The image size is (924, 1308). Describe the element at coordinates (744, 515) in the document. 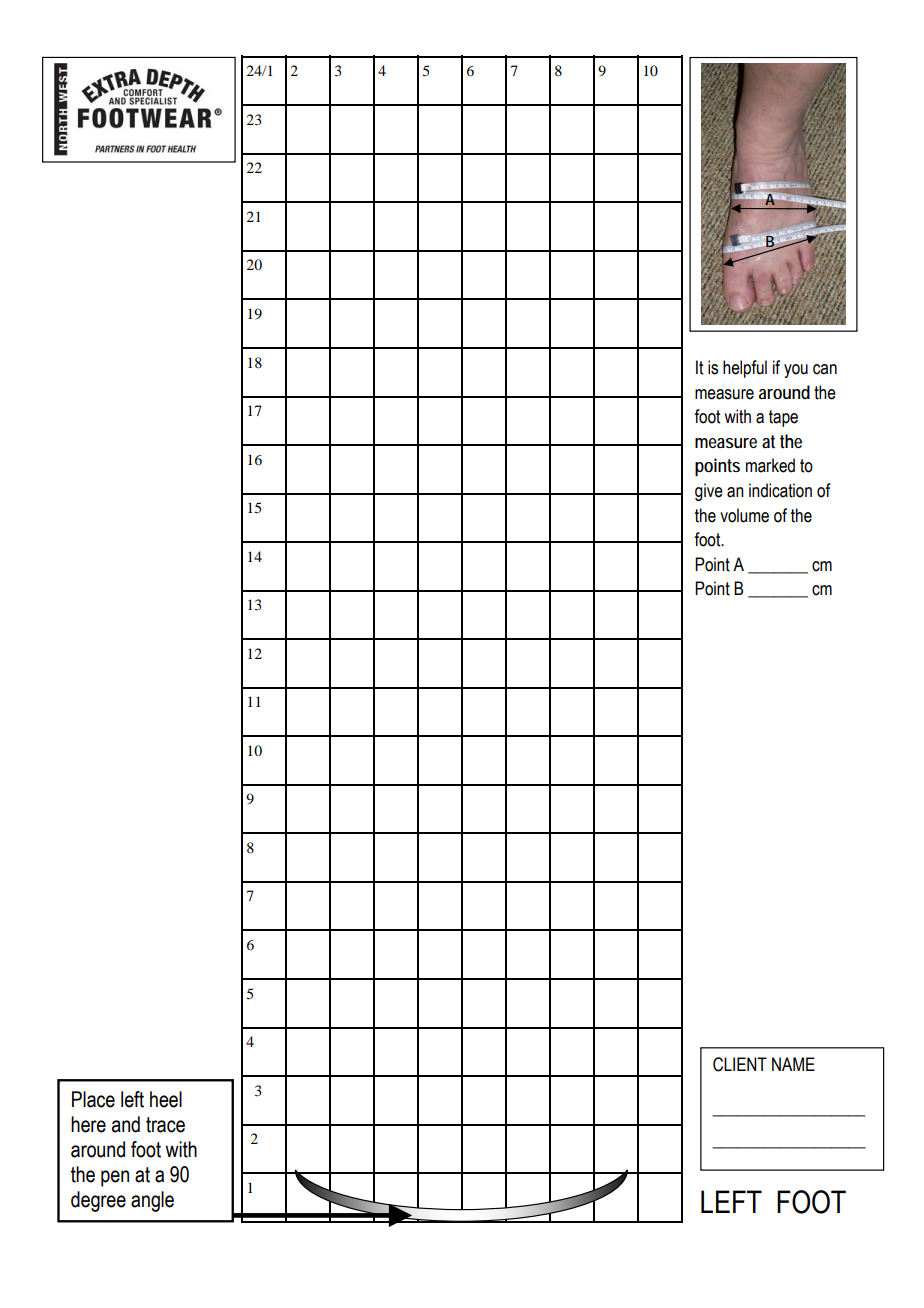

I see `volume` at that location.
